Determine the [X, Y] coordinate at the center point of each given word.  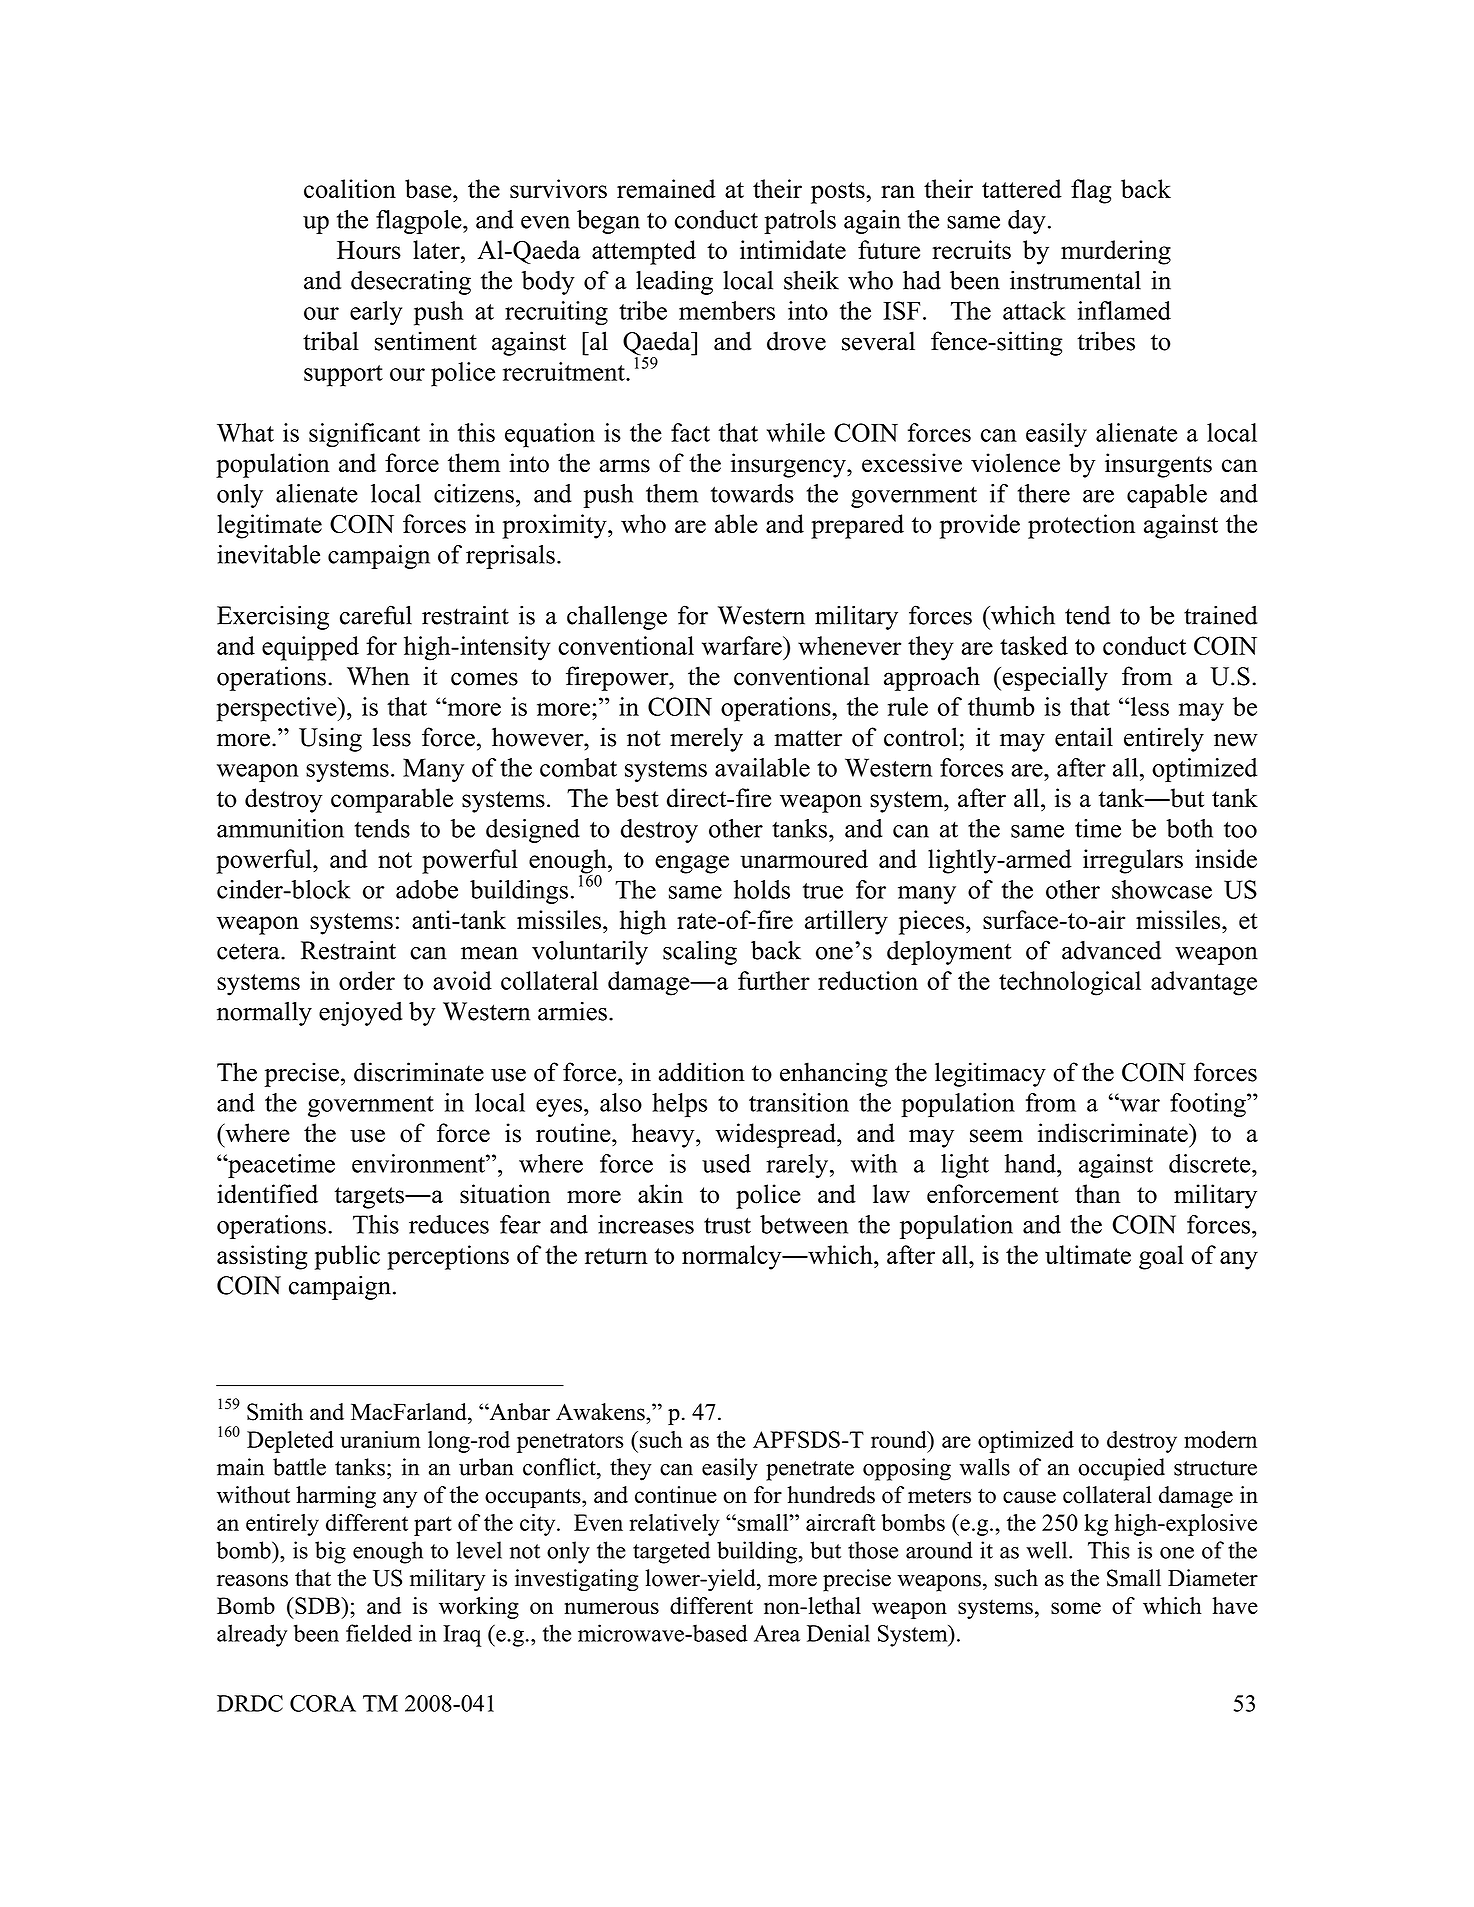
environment [419, 1163]
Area [777, 1633]
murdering [1116, 252]
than [1097, 1193]
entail [1084, 737]
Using [330, 739]
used [726, 1163]
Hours [369, 250]
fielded [379, 1633]
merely [706, 739]
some [1076, 1608]
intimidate [793, 249]
